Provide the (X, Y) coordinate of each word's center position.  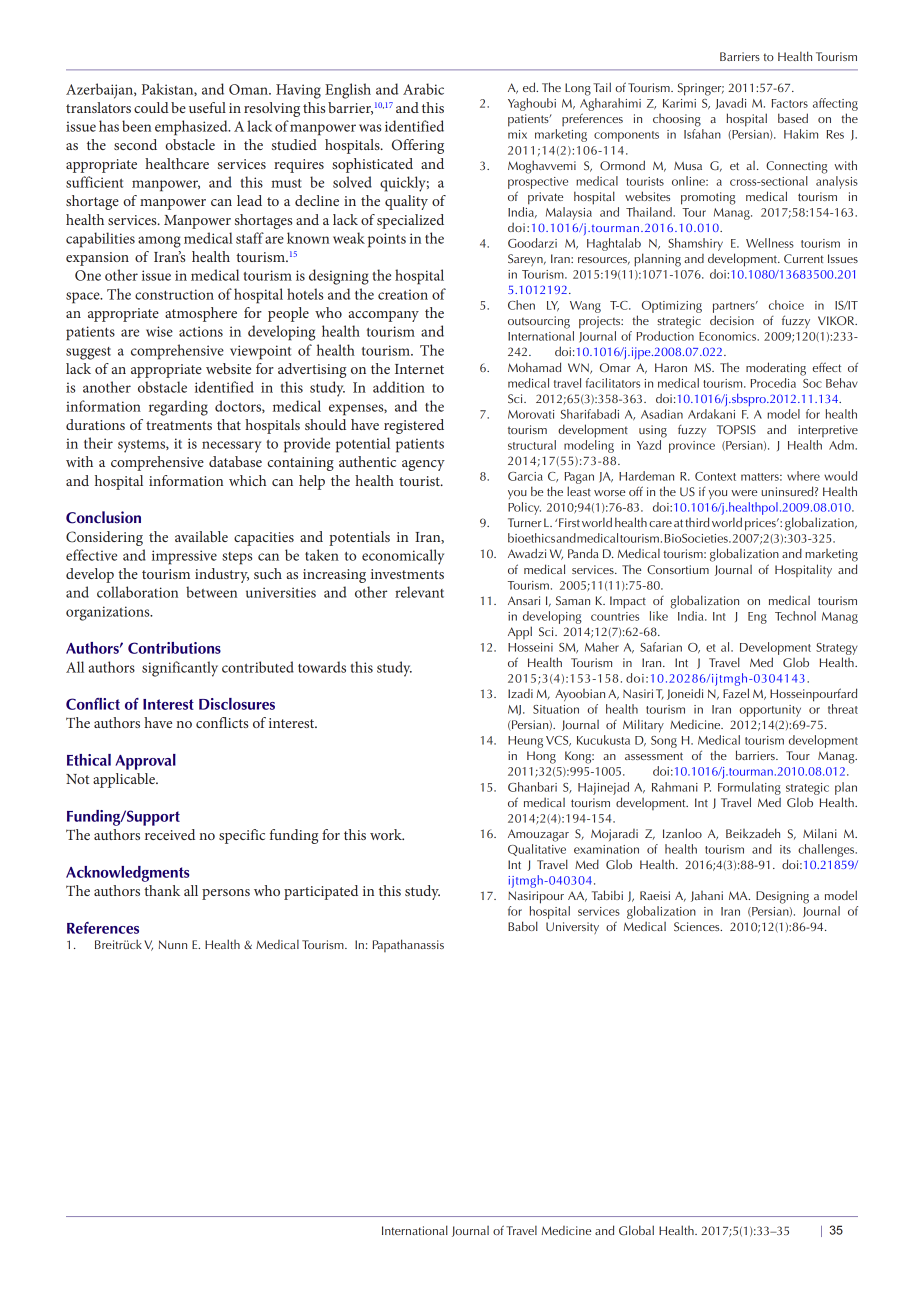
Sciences (698, 926)
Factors (790, 103)
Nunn (173, 944)
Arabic (423, 89)
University (572, 928)
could (151, 107)
